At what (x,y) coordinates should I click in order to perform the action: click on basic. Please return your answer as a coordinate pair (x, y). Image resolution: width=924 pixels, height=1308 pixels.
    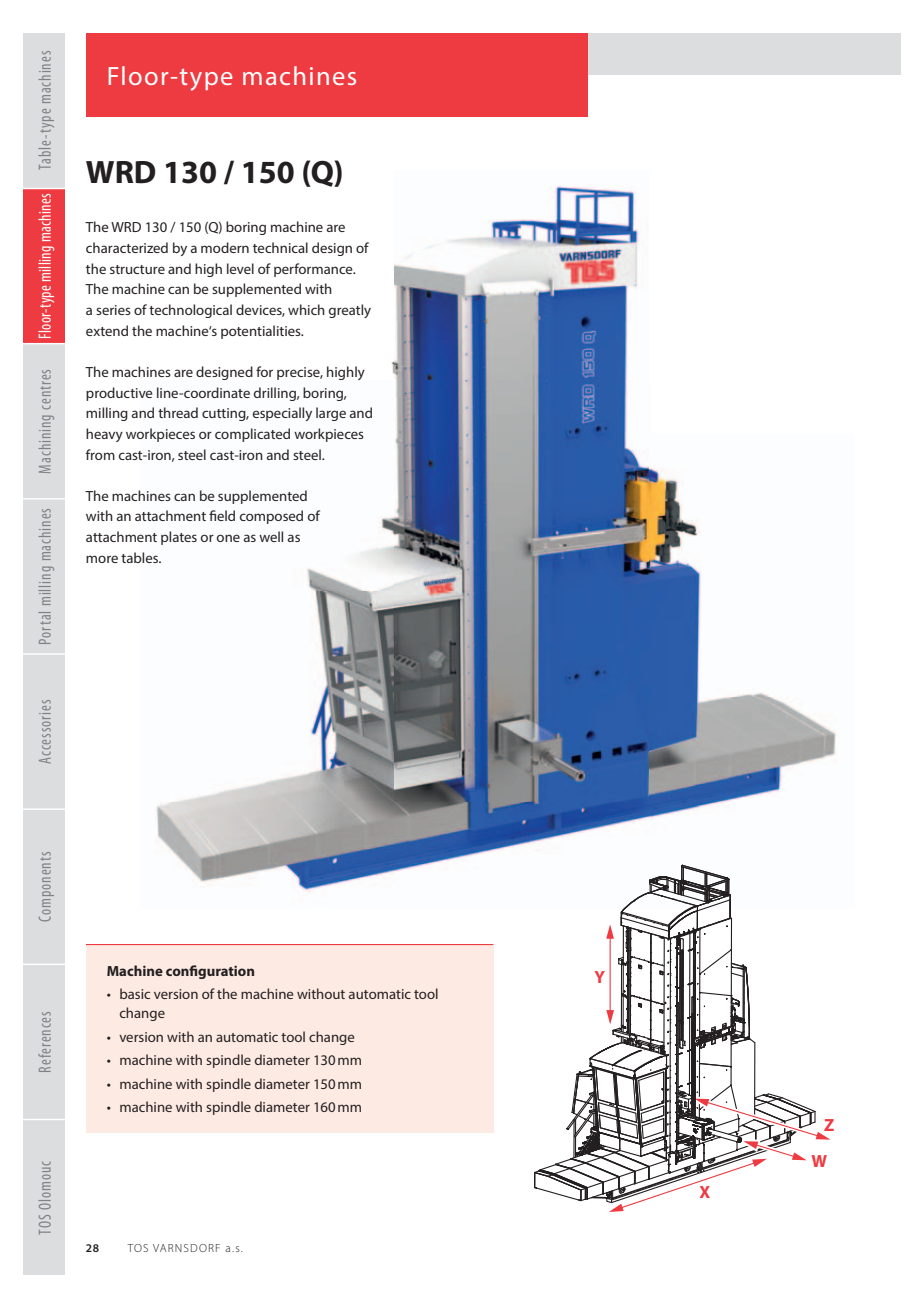
    Looking at the image, I should click on (135, 993).
